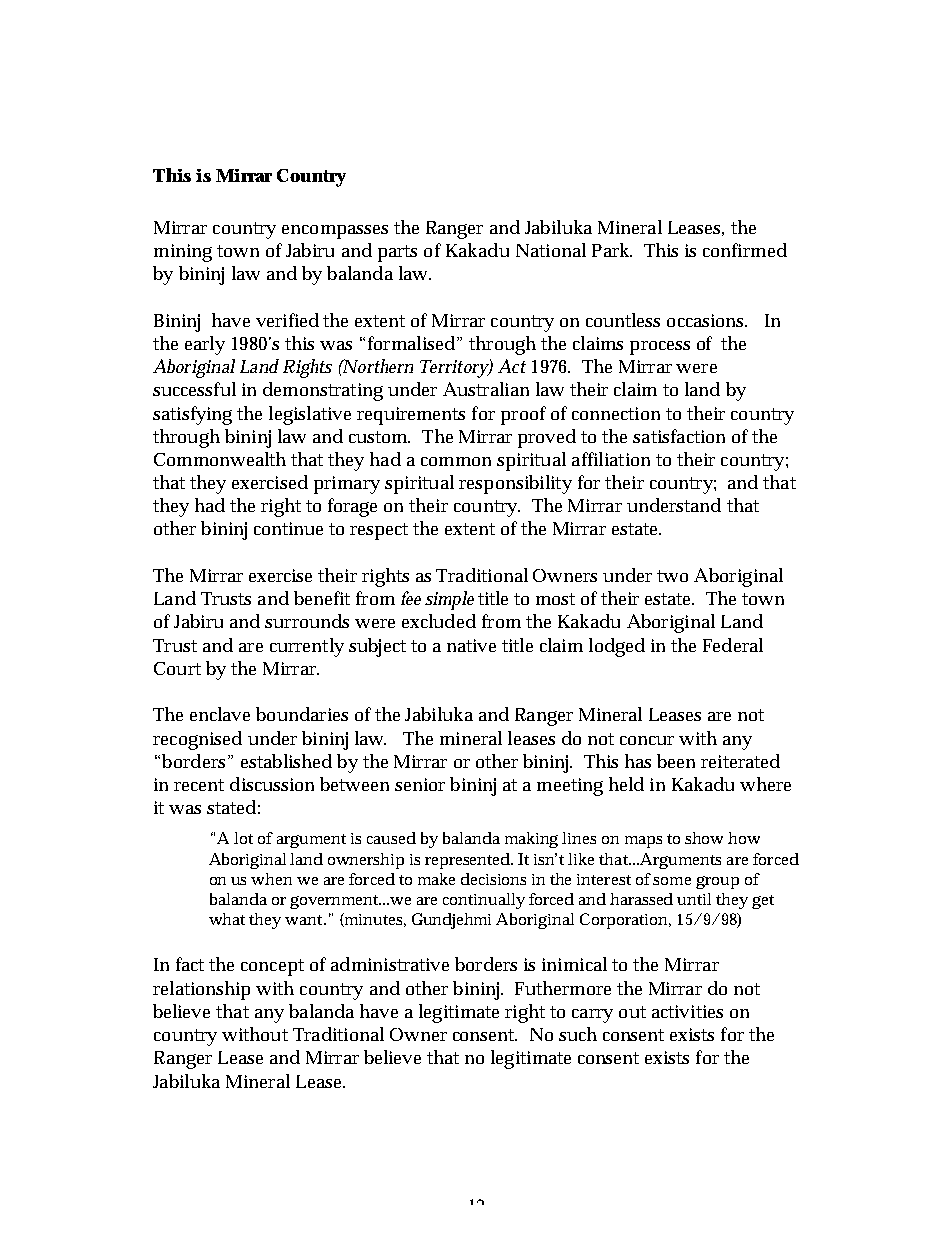  Describe the element at coordinates (397, 253) in the screenshot. I see `parts` at that location.
